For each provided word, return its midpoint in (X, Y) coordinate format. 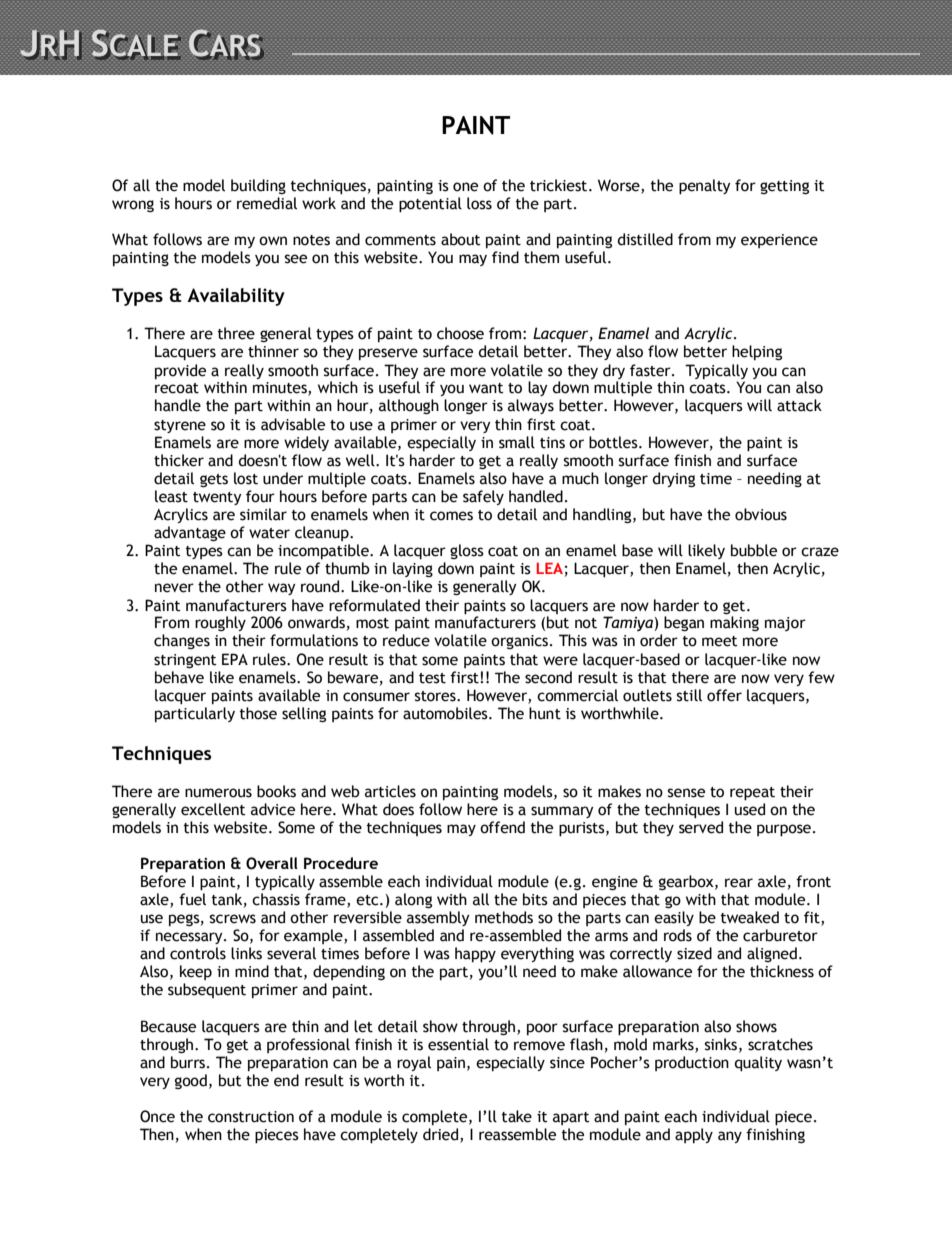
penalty (705, 187)
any (730, 1137)
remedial (267, 203)
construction (251, 1117)
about (461, 239)
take (517, 1116)
